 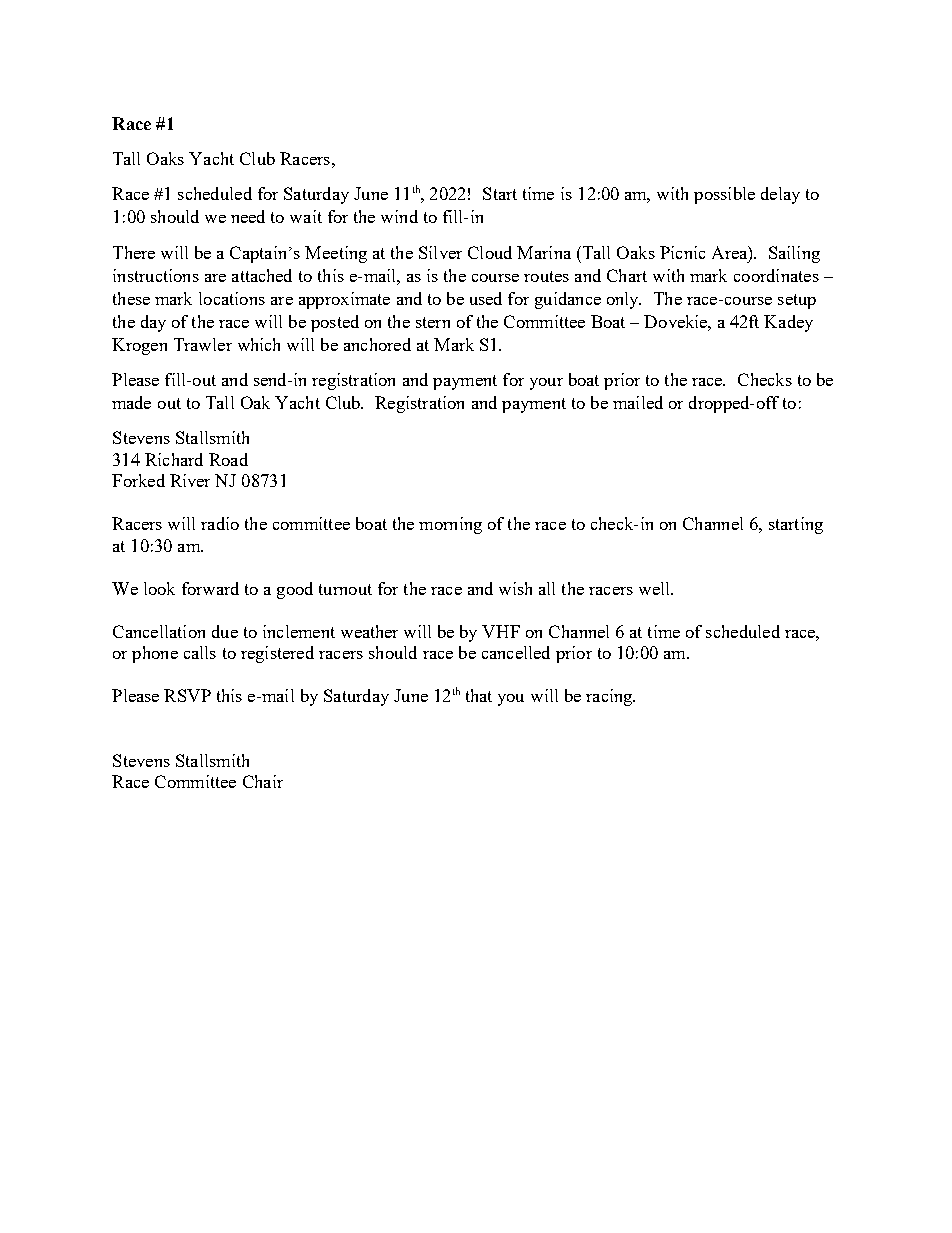 I want to click on possible, so click(x=724, y=195).
